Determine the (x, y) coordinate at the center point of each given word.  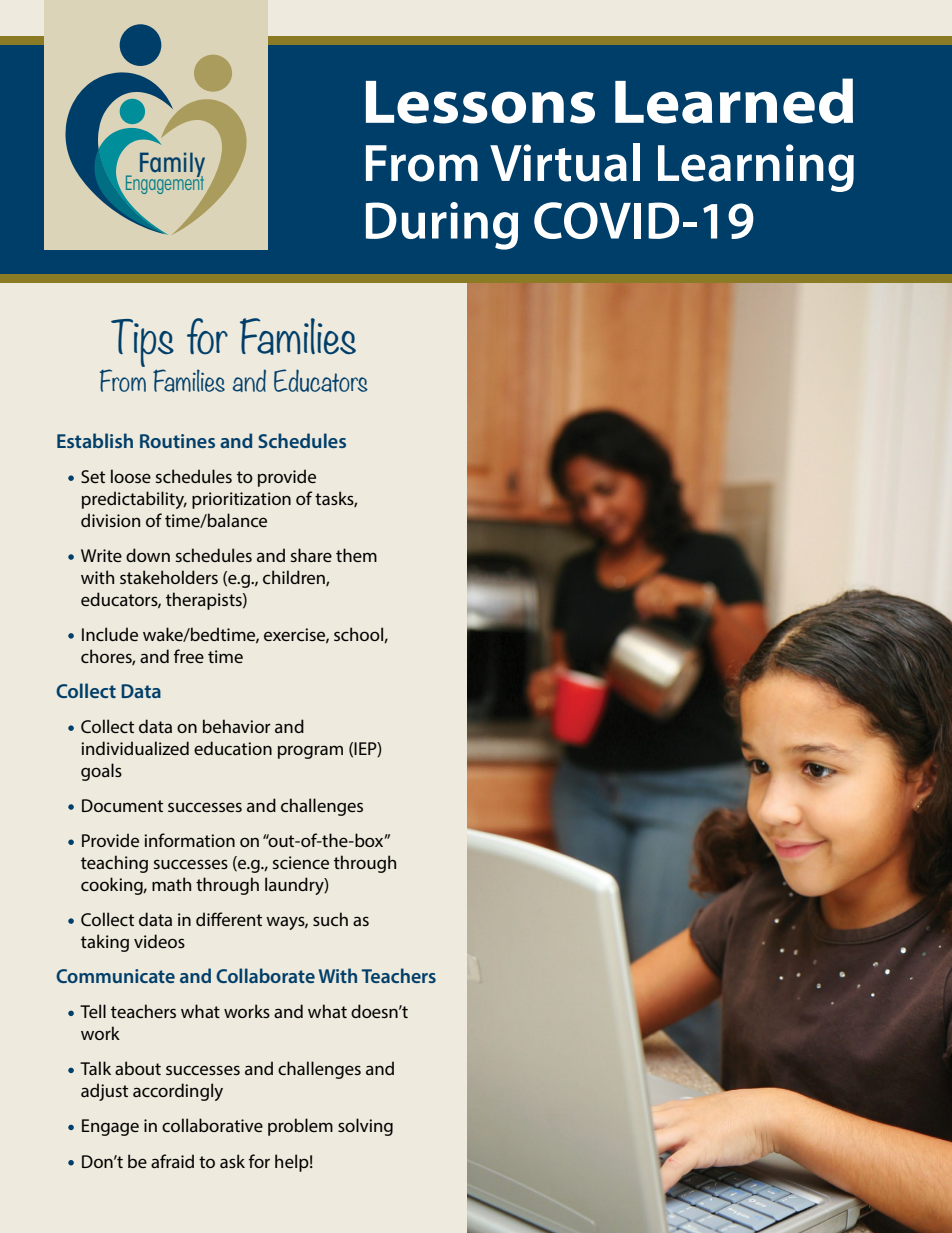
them (356, 555)
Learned (734, 101)
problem (300, 1127)
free (189, 656)
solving (365, 1127)
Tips (142, 343)
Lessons (480, 102)
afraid (172, 1161)
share (311, 555)
